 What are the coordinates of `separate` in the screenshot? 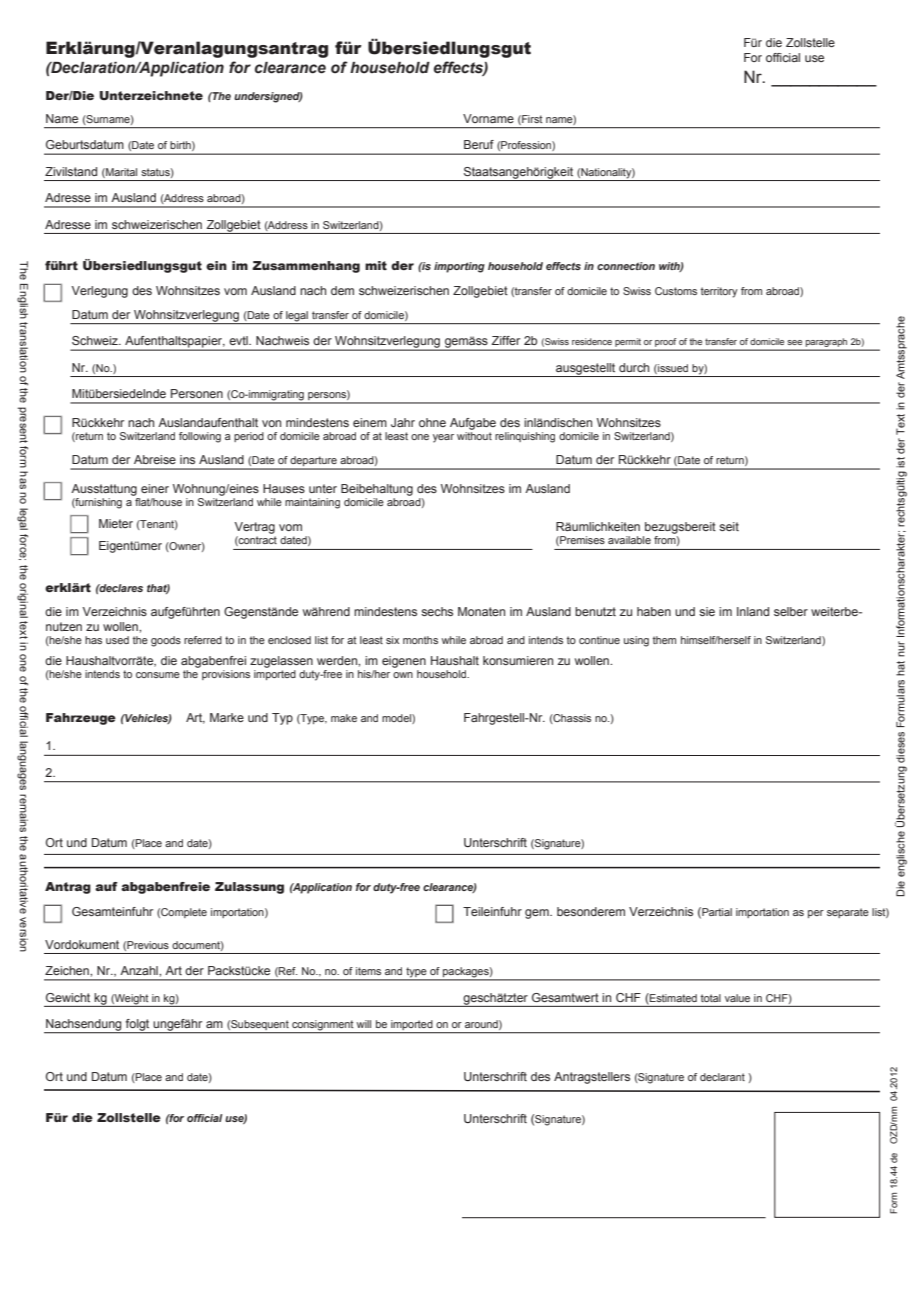 It's located at (848, 913).
